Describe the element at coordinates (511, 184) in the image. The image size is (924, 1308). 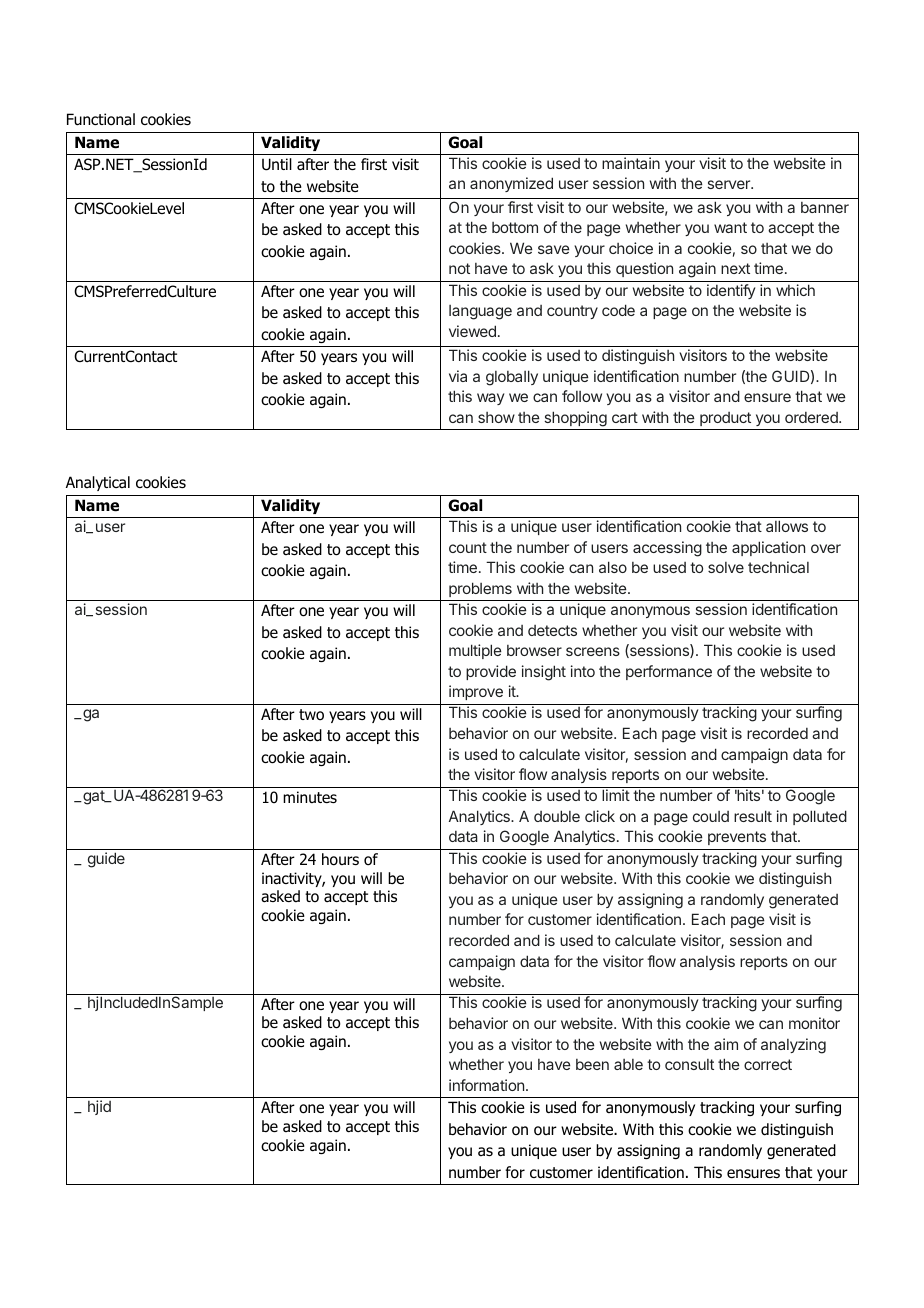
I see `anonymized` at that location.
